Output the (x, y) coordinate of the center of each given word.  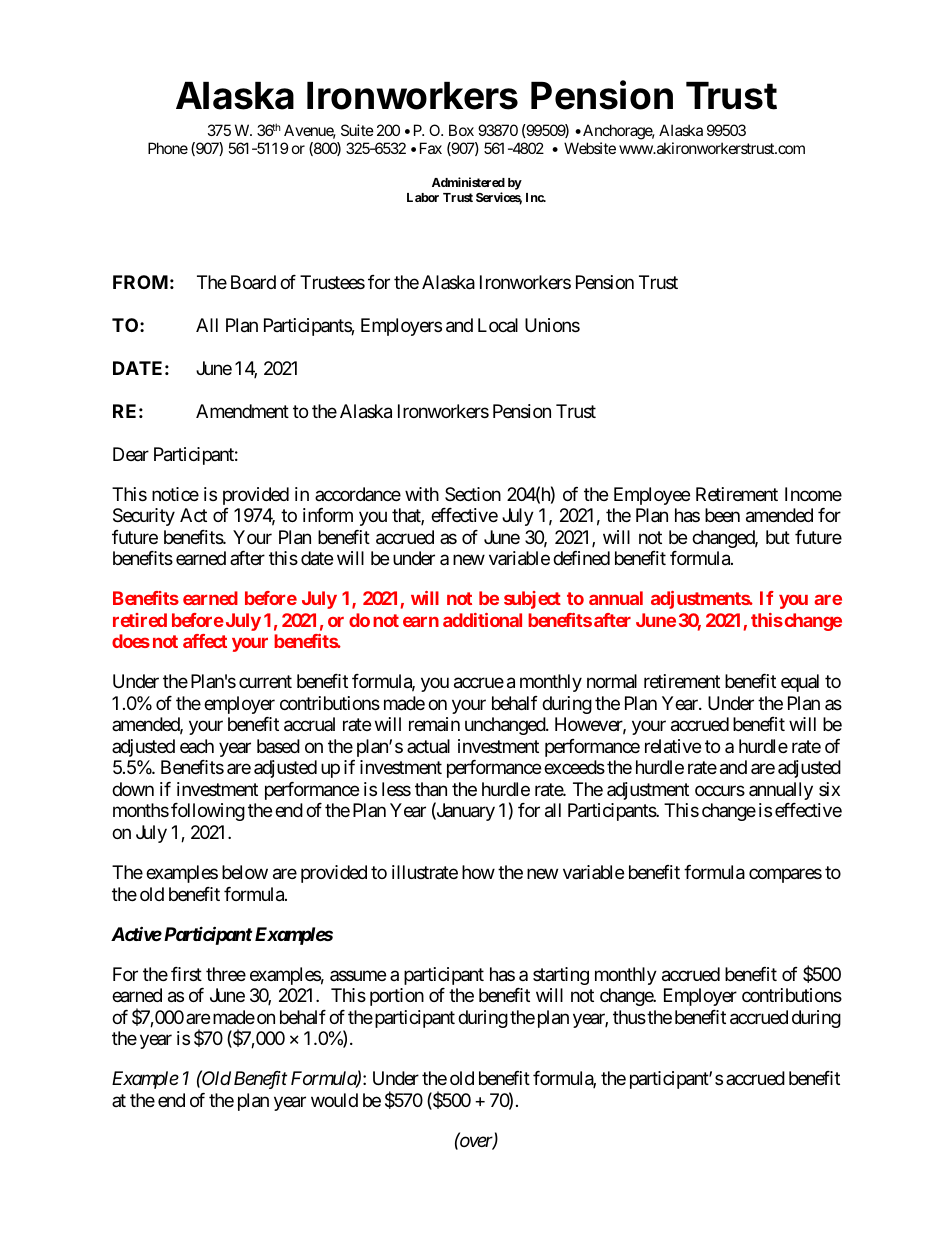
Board (253, 282)
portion (397, 997)
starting (561, 976)
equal (800, 683)
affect (205, 641)
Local (498, 325)
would (334, 1100)
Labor (423, 197)
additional (482, 620)
